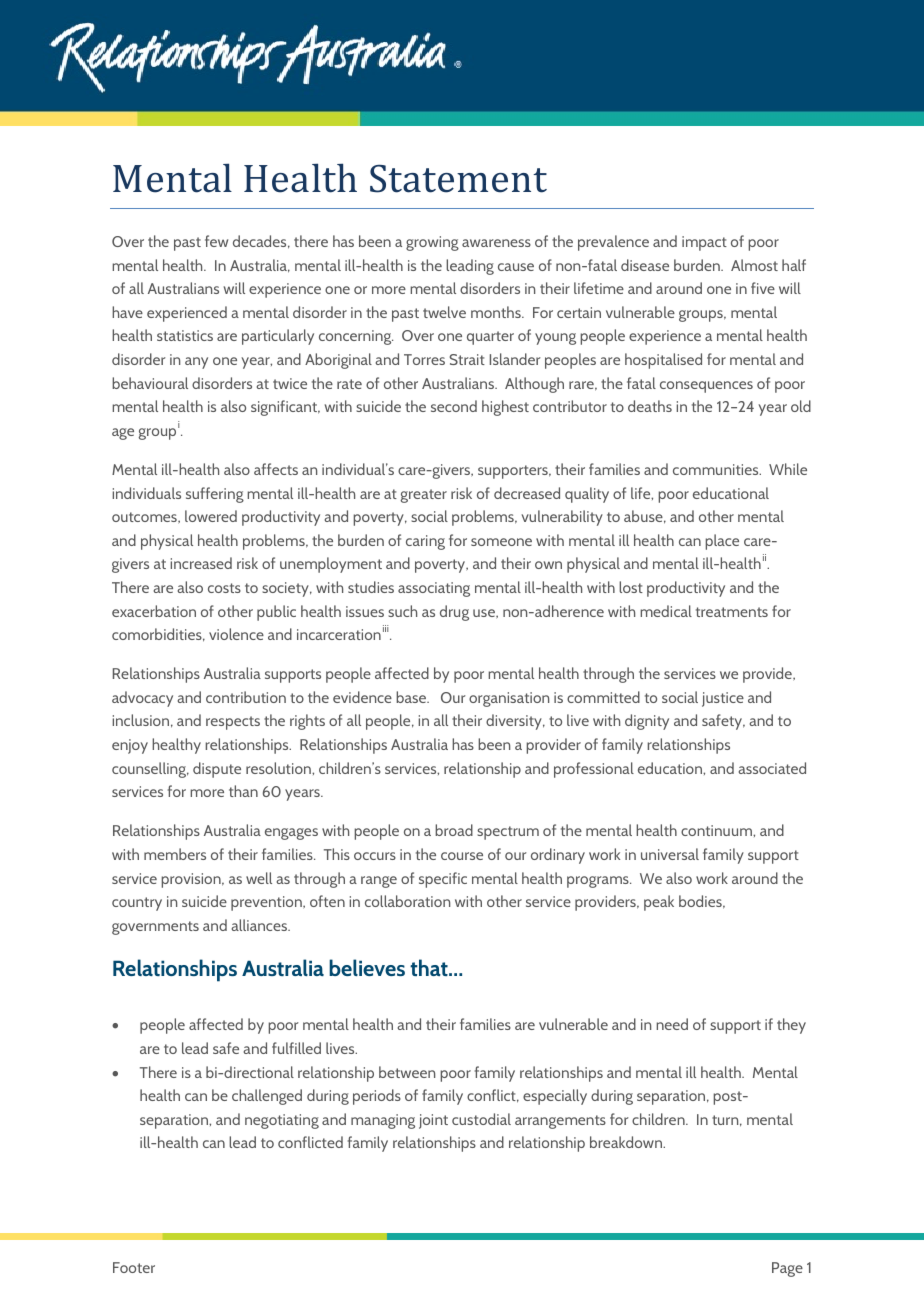 The height and width of the page is (1308, 924). Describe the element at coordinates (217, 770) in the page. I see `dispute` at that location.
